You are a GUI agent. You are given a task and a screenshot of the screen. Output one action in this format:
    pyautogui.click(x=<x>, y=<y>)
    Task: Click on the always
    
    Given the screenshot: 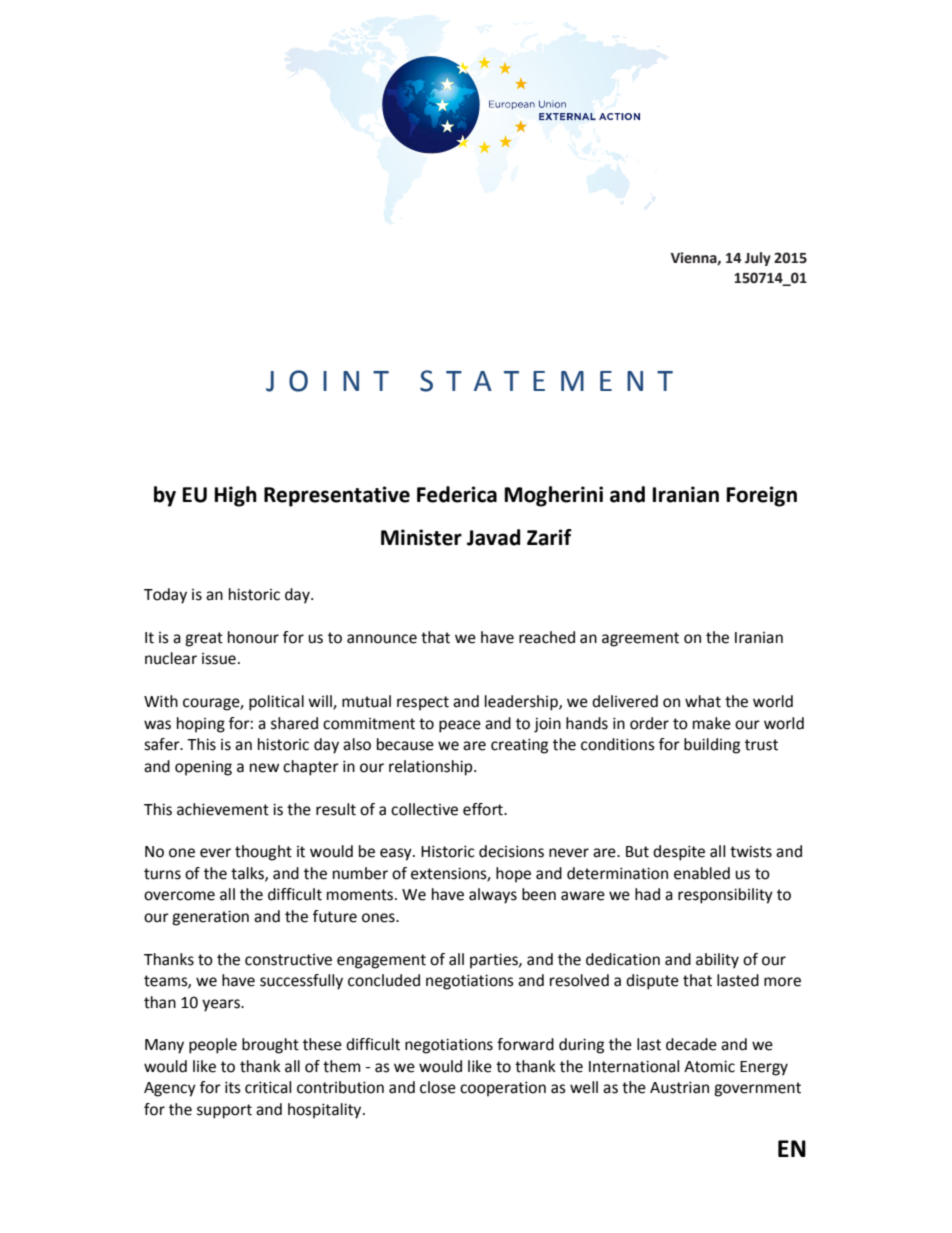 What is the action you would take?
    pyautogui.click(x=493, y=896)
